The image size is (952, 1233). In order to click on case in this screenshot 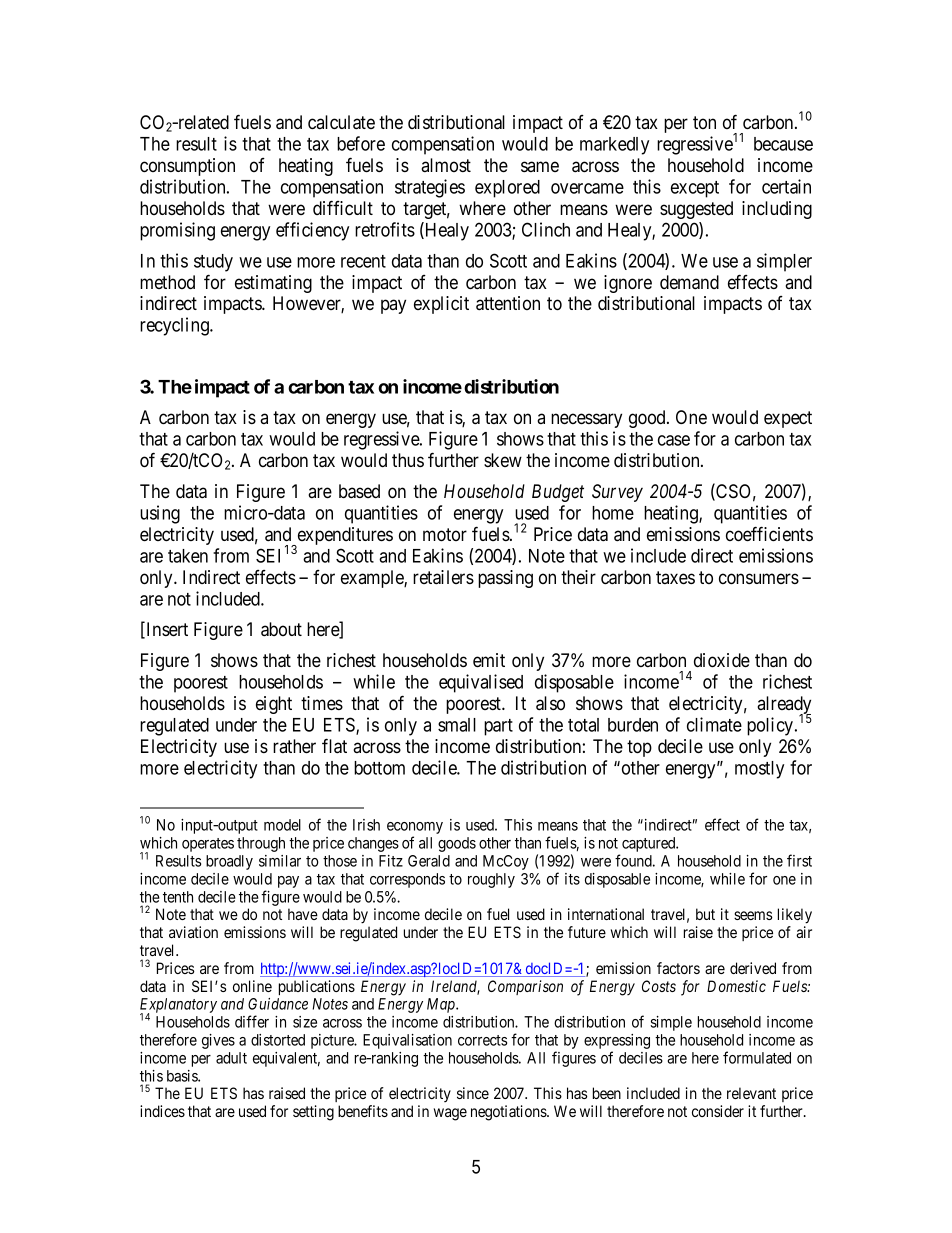, I will do `click(674, 440)`.
